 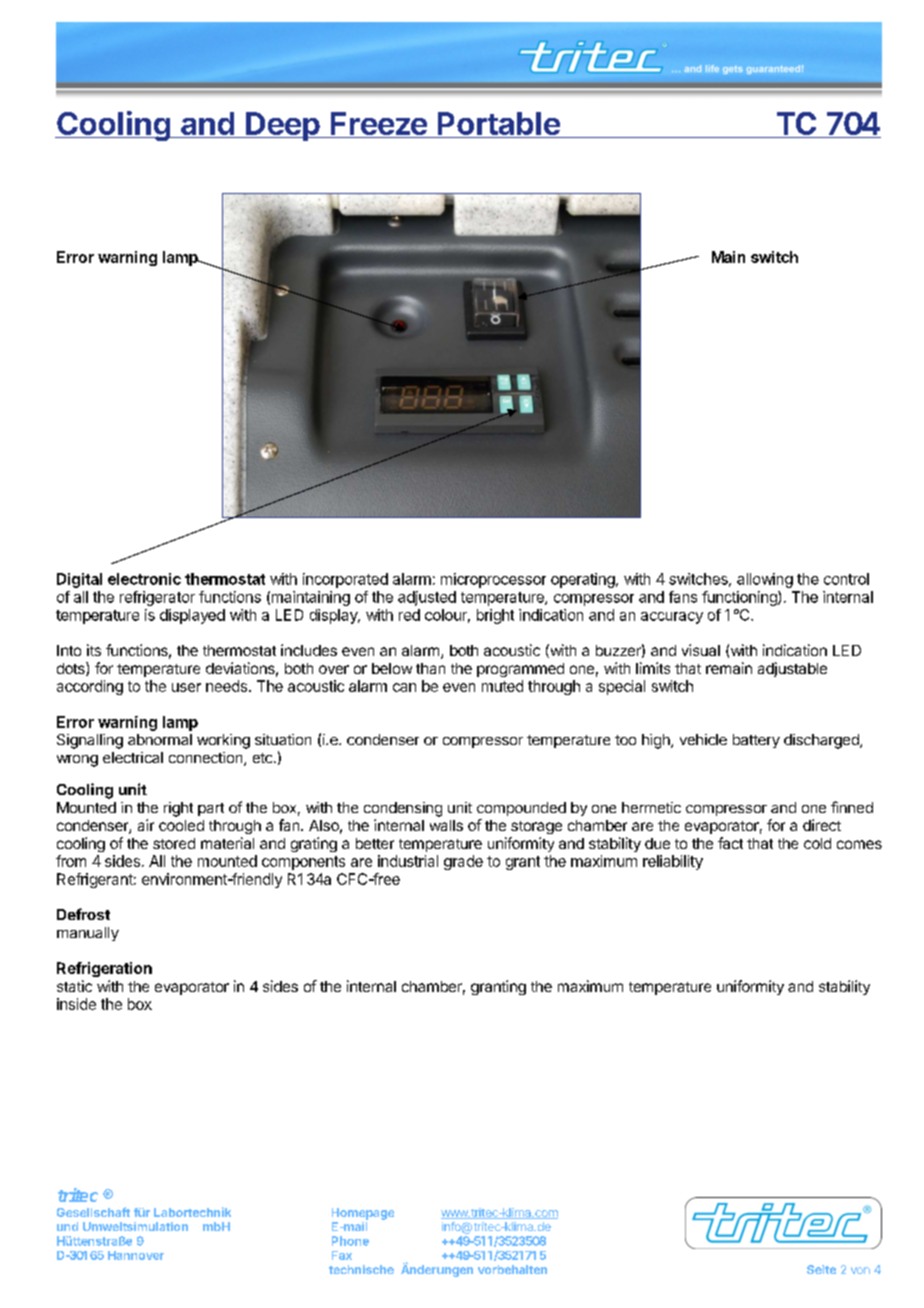 What do you see at coordinates (673, 862) in the image?
I see `reliability` at bounding box center [673, 862].
